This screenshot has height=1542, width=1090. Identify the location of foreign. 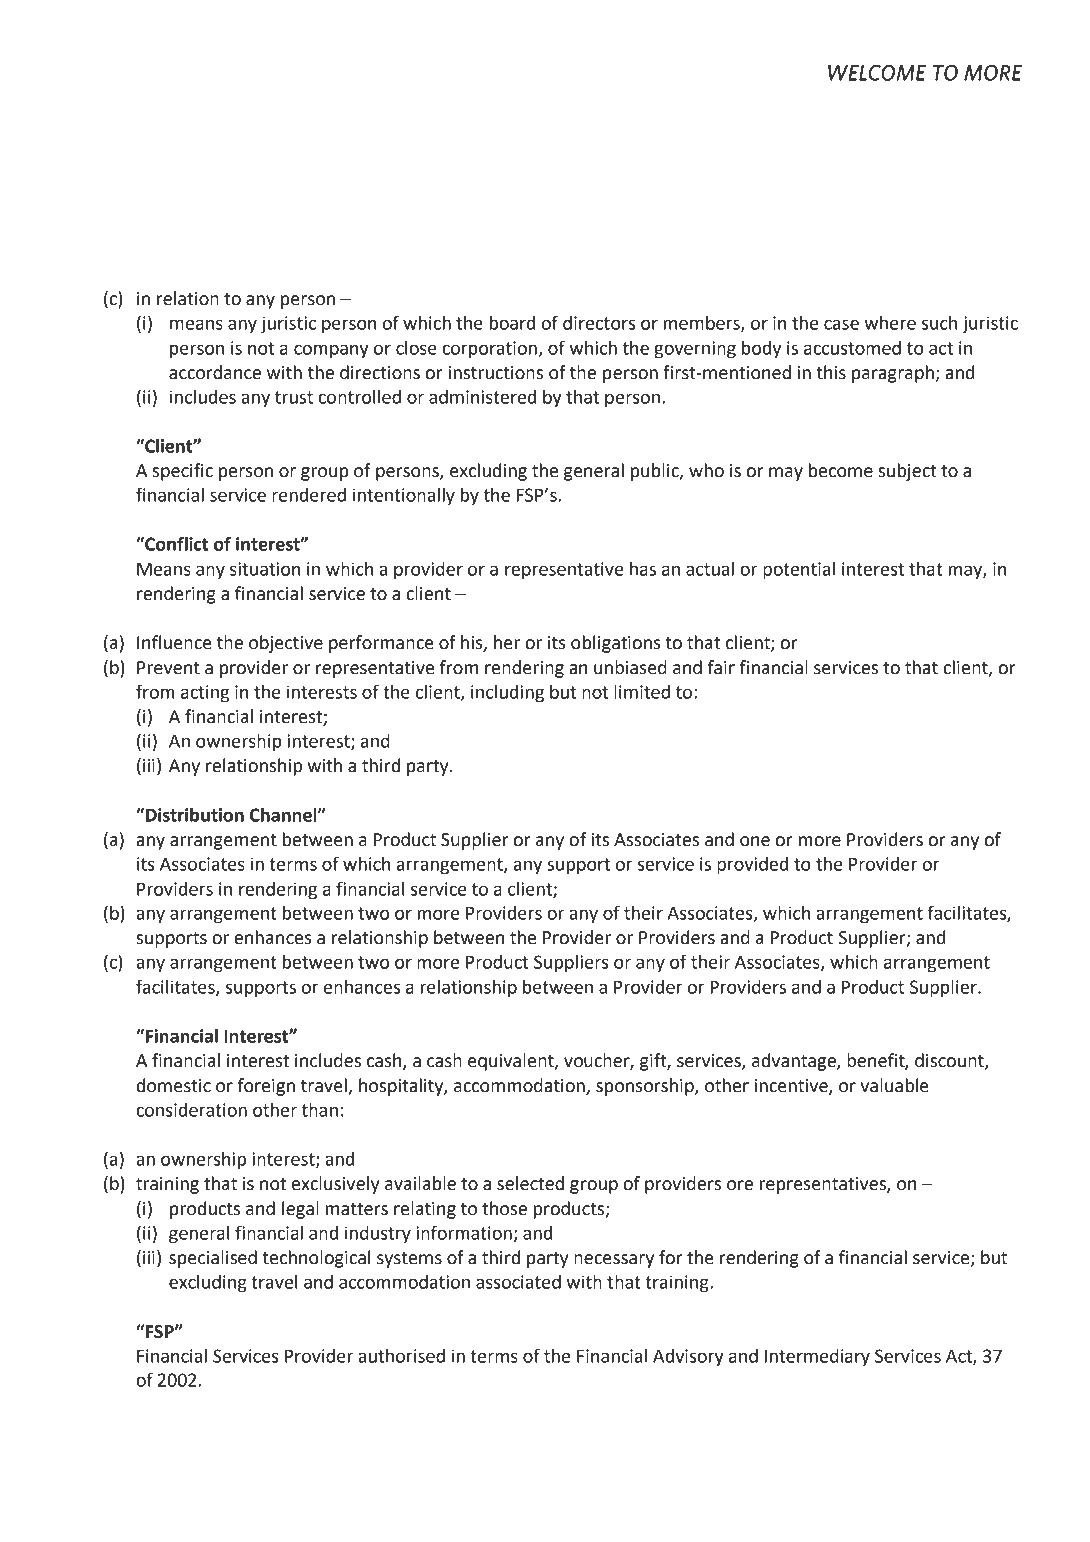
(266, 1087).
